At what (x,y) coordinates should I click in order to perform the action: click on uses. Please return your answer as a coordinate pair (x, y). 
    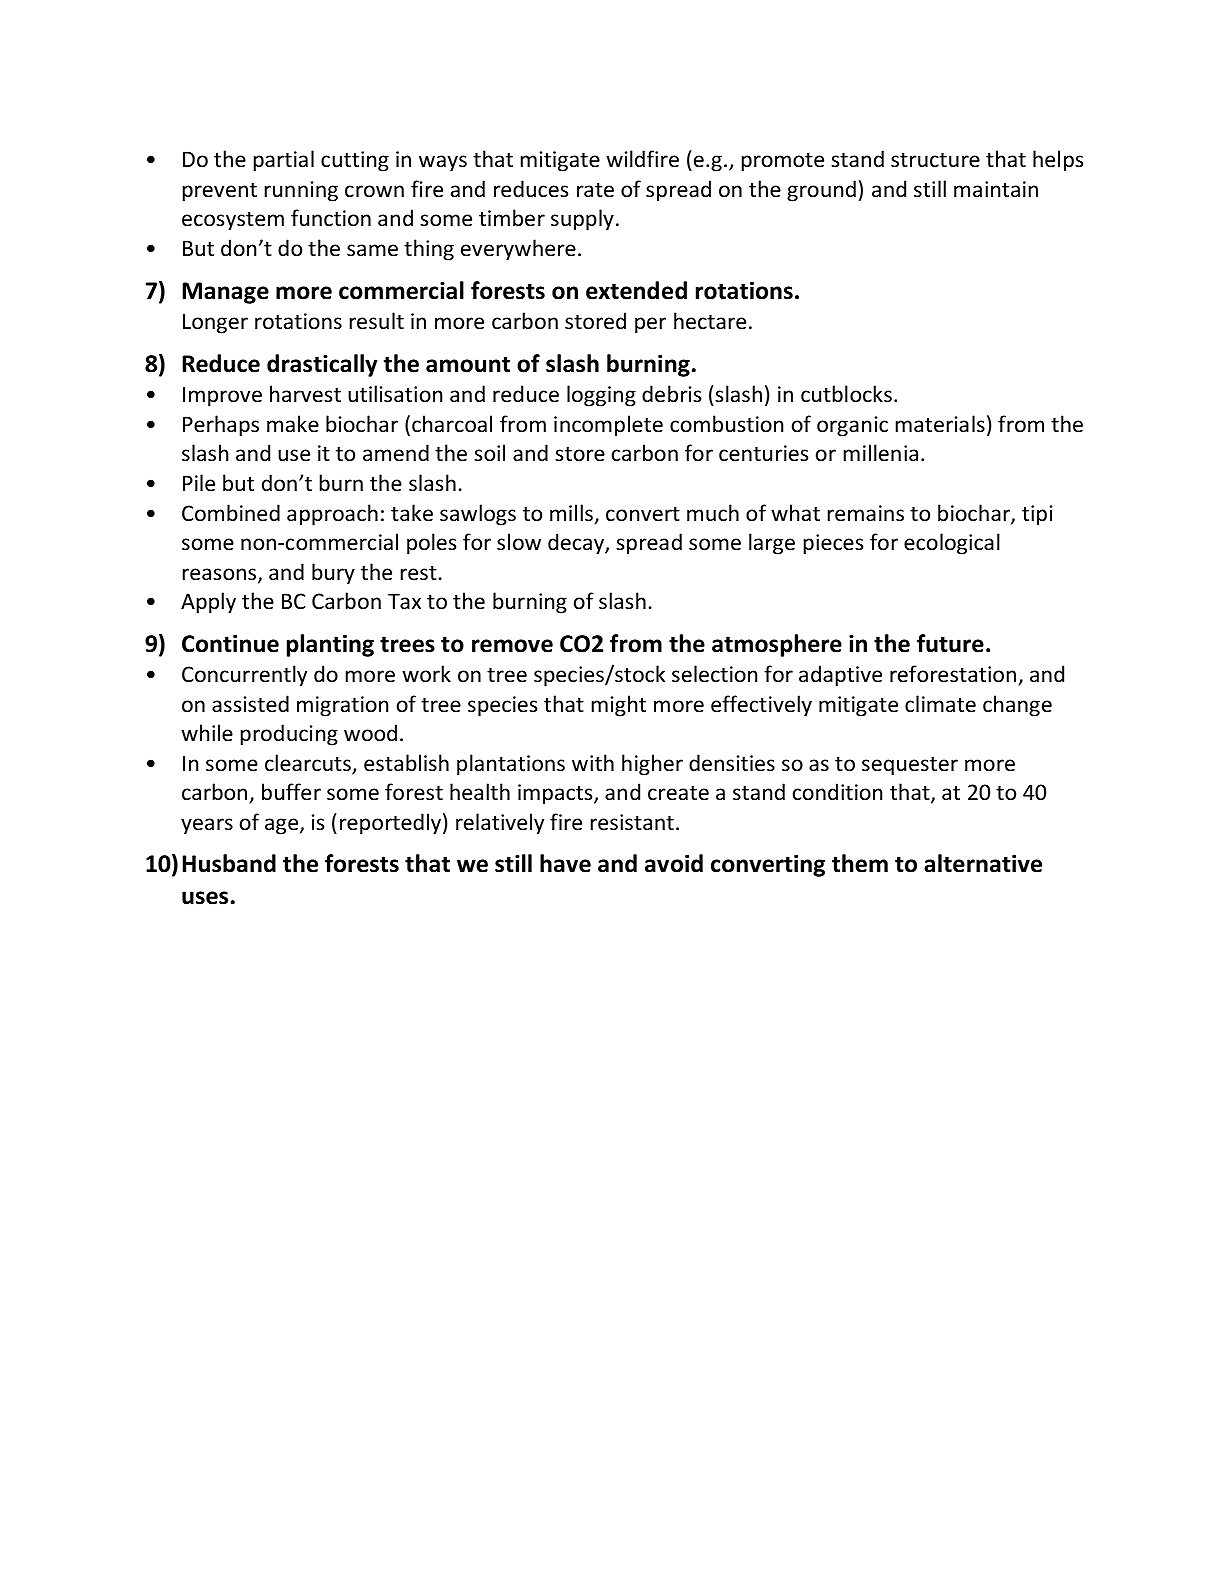
    Looking at the image, I should click on (205, 898).
